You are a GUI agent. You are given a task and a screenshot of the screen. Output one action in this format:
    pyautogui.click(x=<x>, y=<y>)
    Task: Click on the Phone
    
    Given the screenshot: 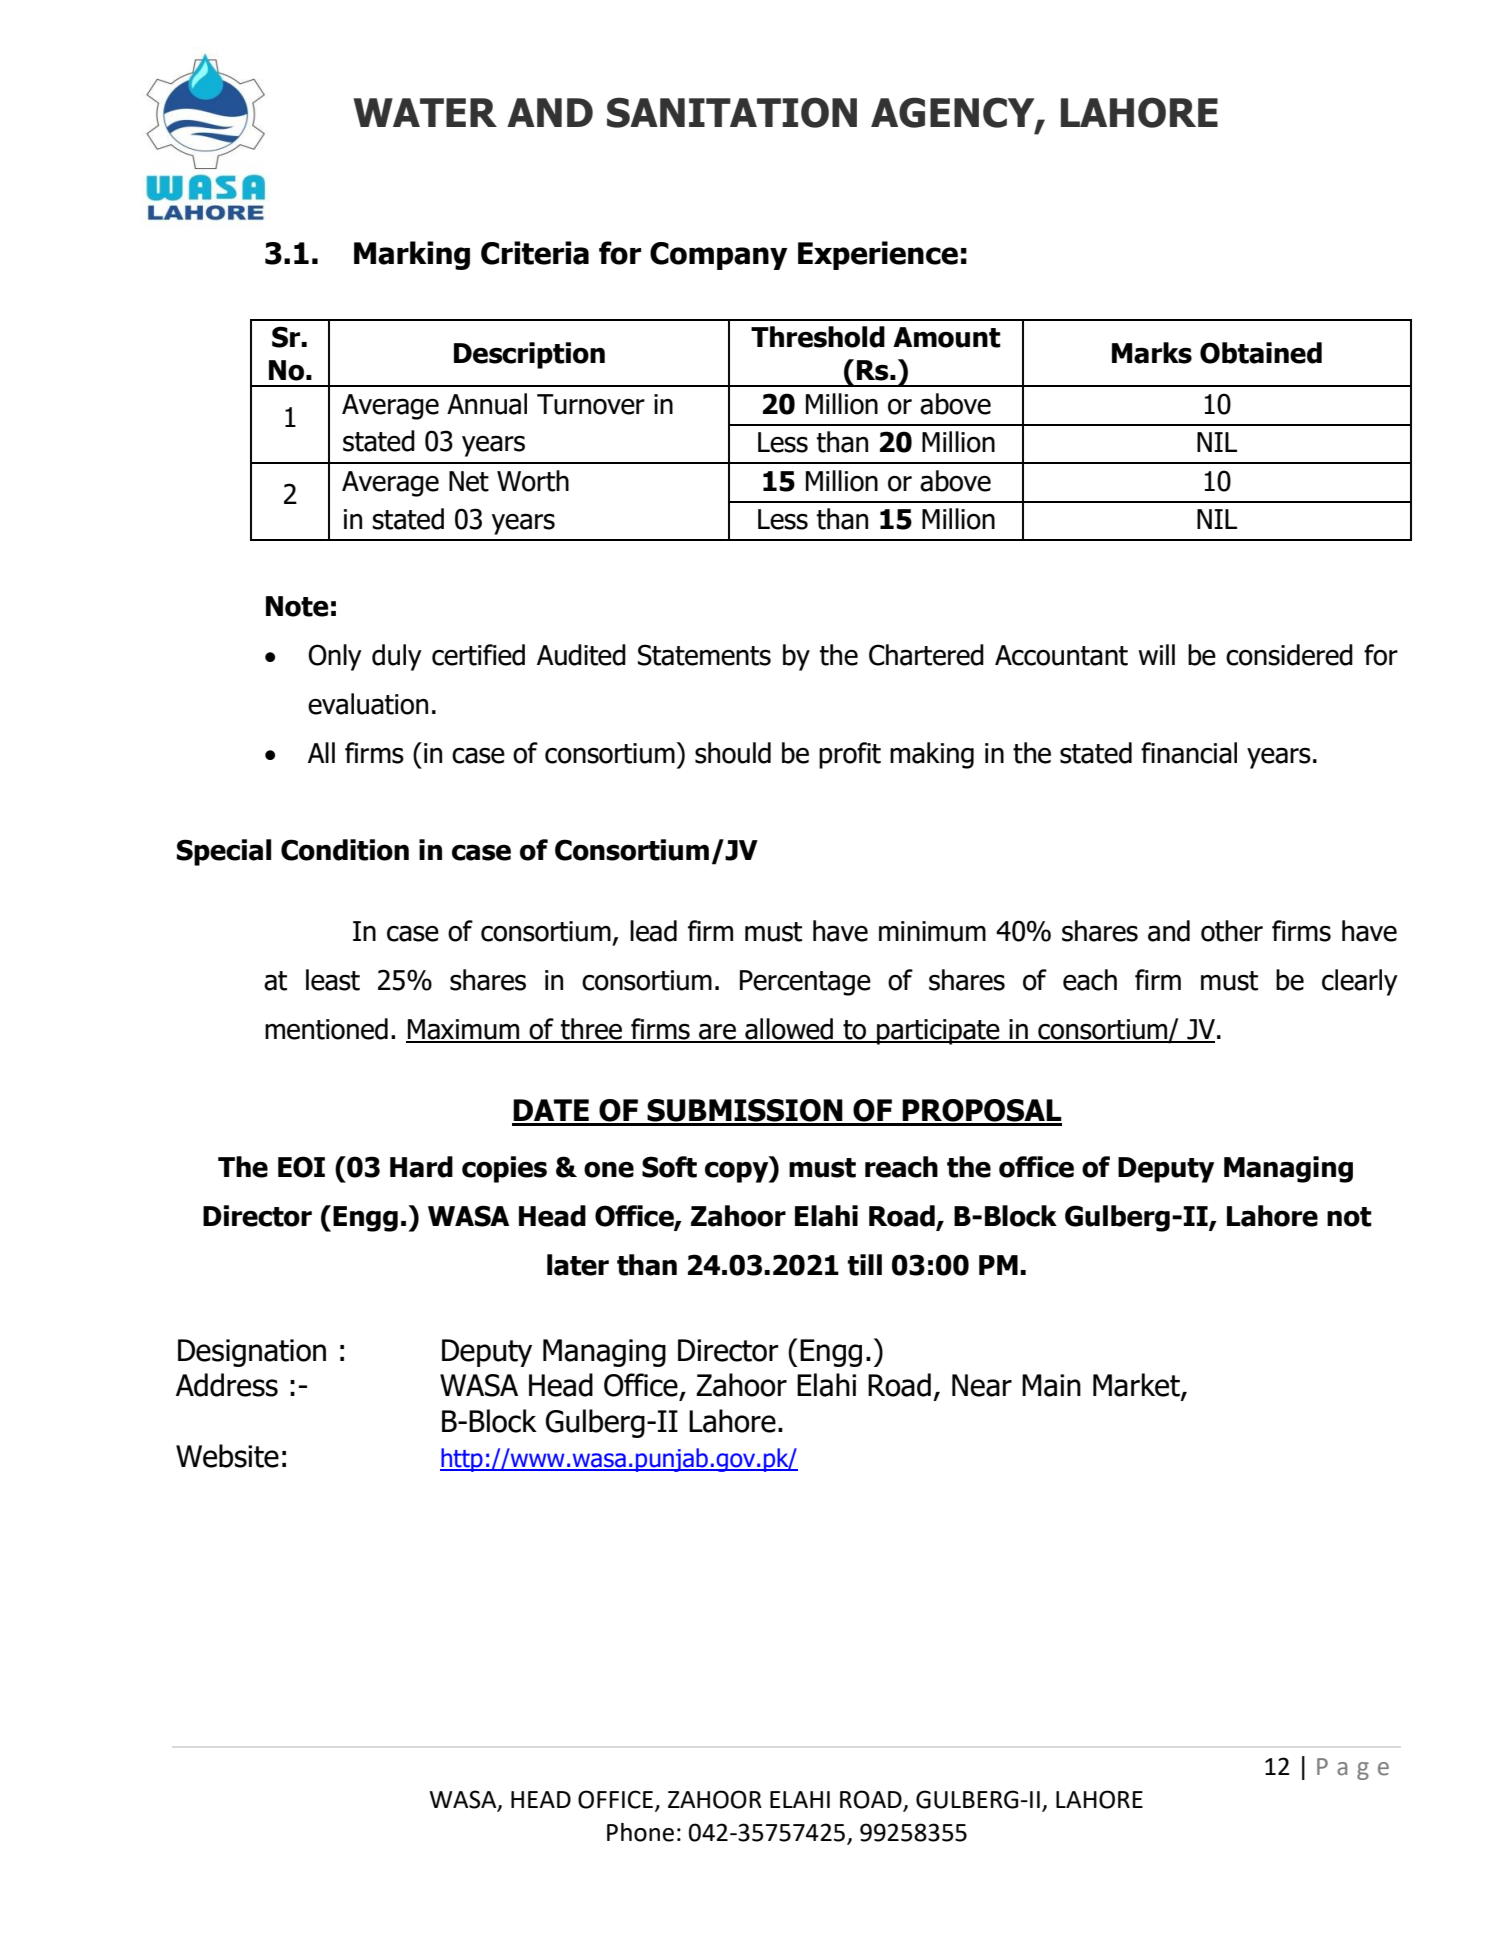 What is the action you would take?
    pyautogui.click(x=640, y=1832)
